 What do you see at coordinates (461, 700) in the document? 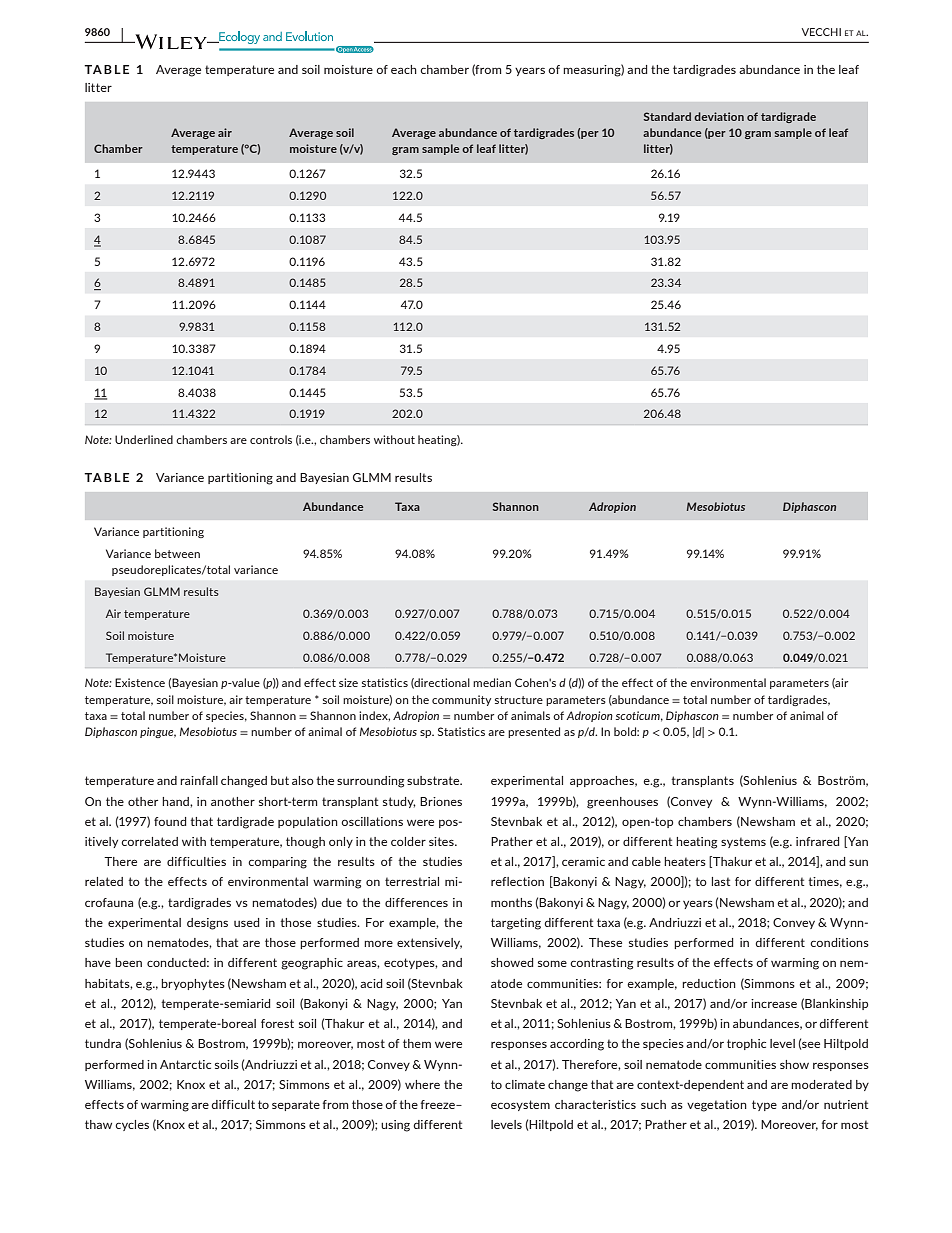
I see `community` at bounding box center [461, 700].
